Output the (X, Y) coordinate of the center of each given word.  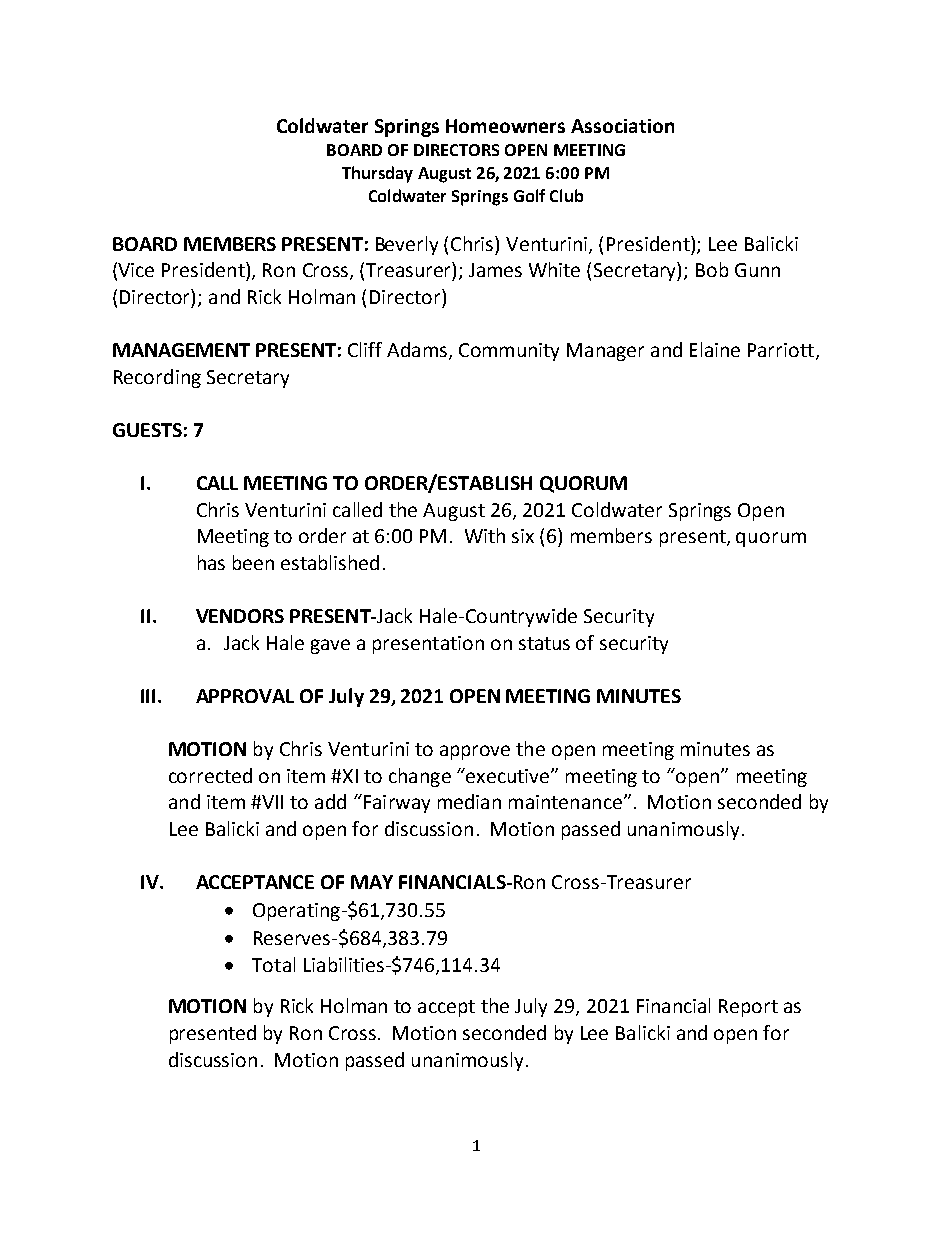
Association (622, 126)
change (420, 777)
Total (273, 964)
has (211, 562)
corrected (210, 775)
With (485, 535)
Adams (417, 349)
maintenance (565, 802)
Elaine (715, 349)
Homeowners (505, 126)
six (523, 536)
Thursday (377, 174)
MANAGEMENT (181, 350)
